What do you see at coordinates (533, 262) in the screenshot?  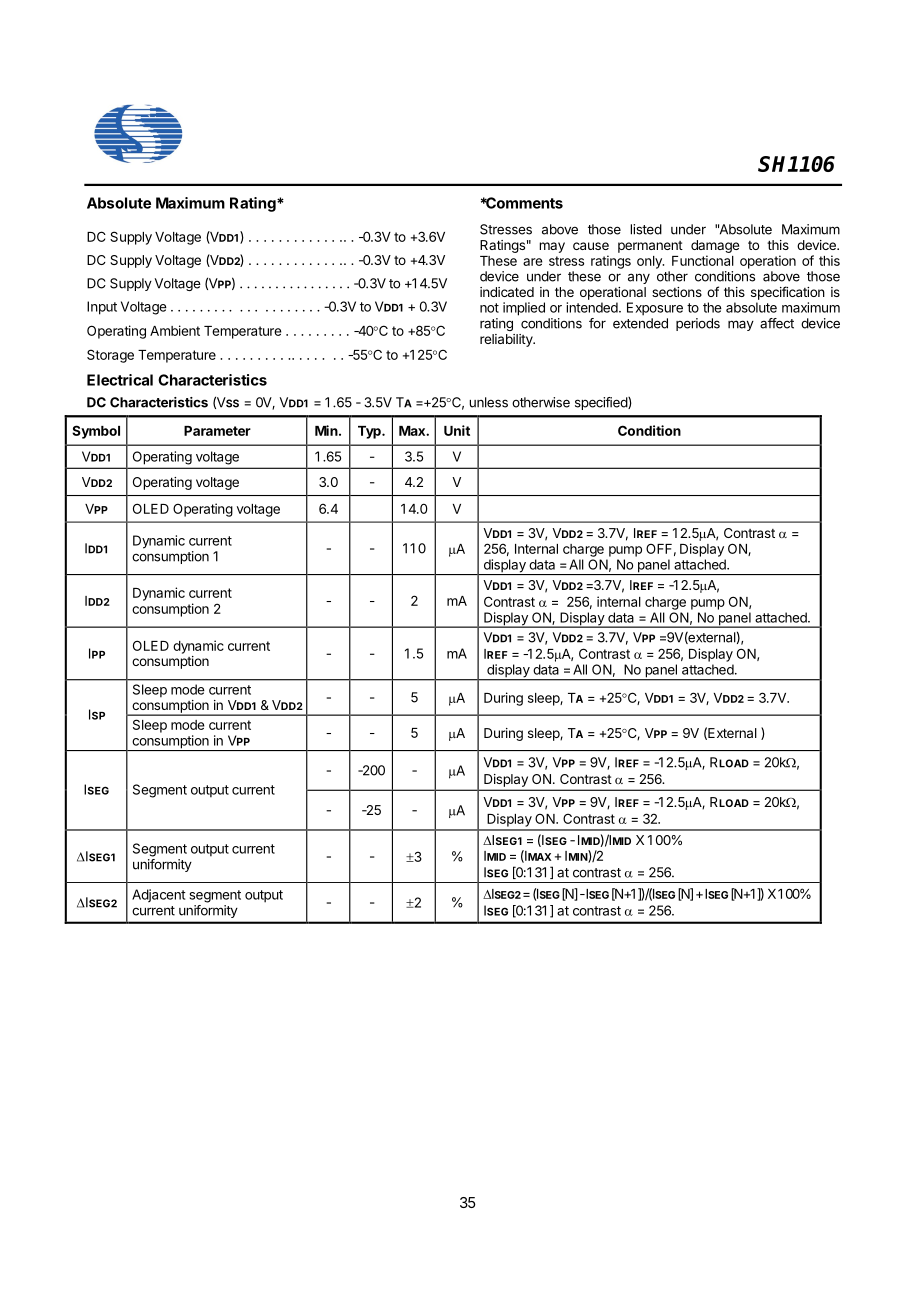 I see `are` at bounding box center [533, 262].
